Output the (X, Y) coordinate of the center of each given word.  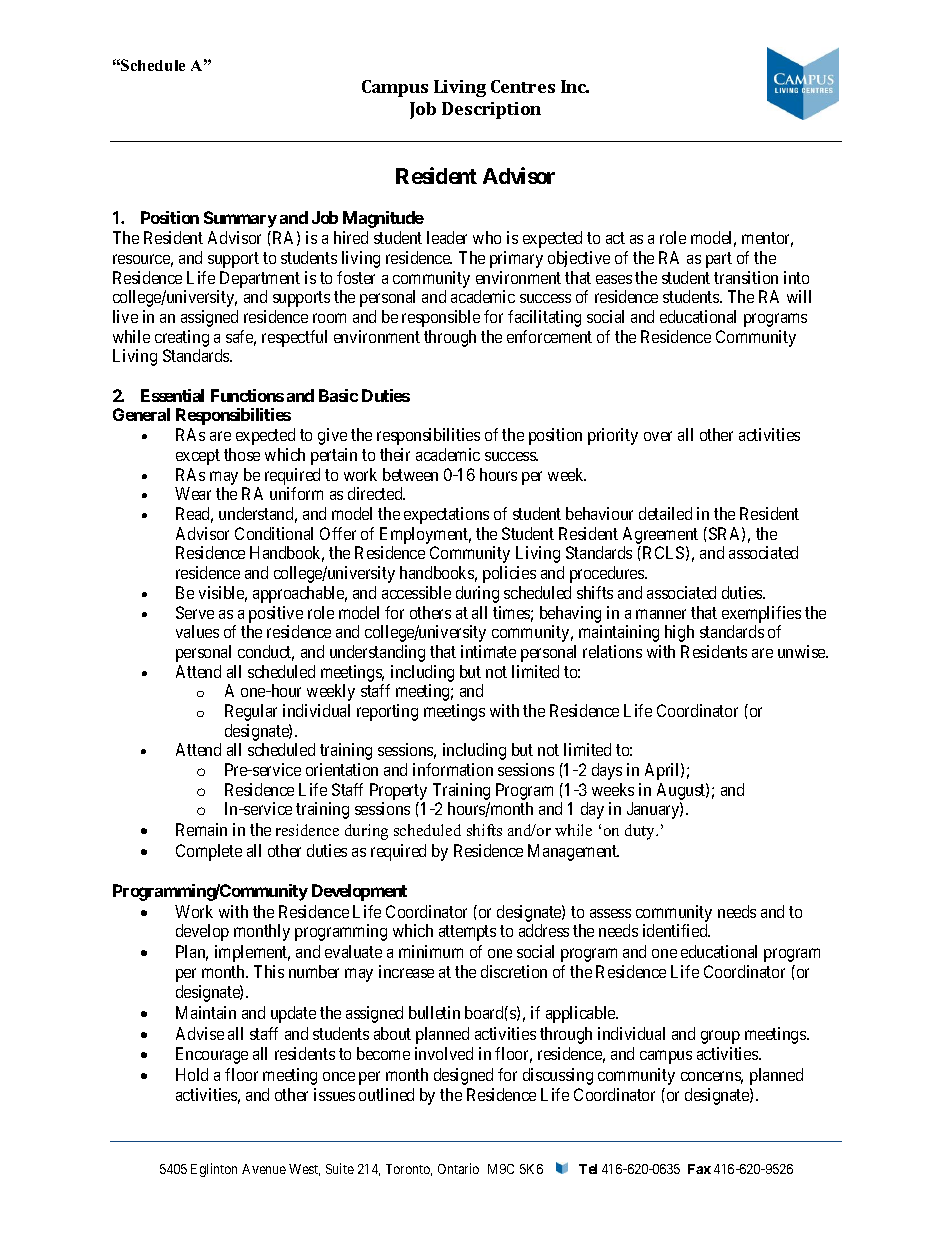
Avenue (264, 1169)
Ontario (458, 1168)
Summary (240, 219)
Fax (699, 1169)
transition (746, 277)
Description (491, 110)
